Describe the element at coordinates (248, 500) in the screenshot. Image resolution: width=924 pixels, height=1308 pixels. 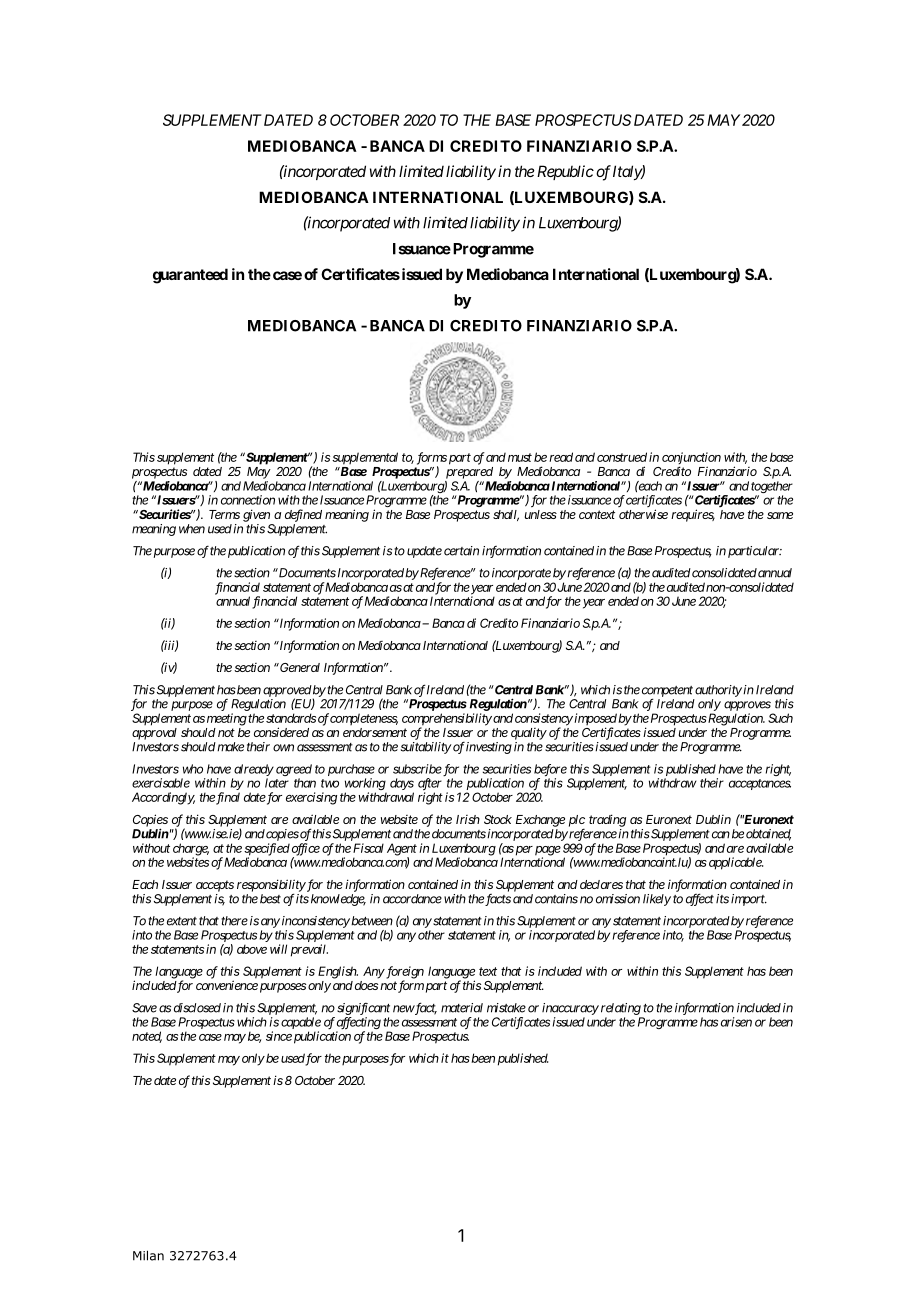
I see `connection` at that location.
